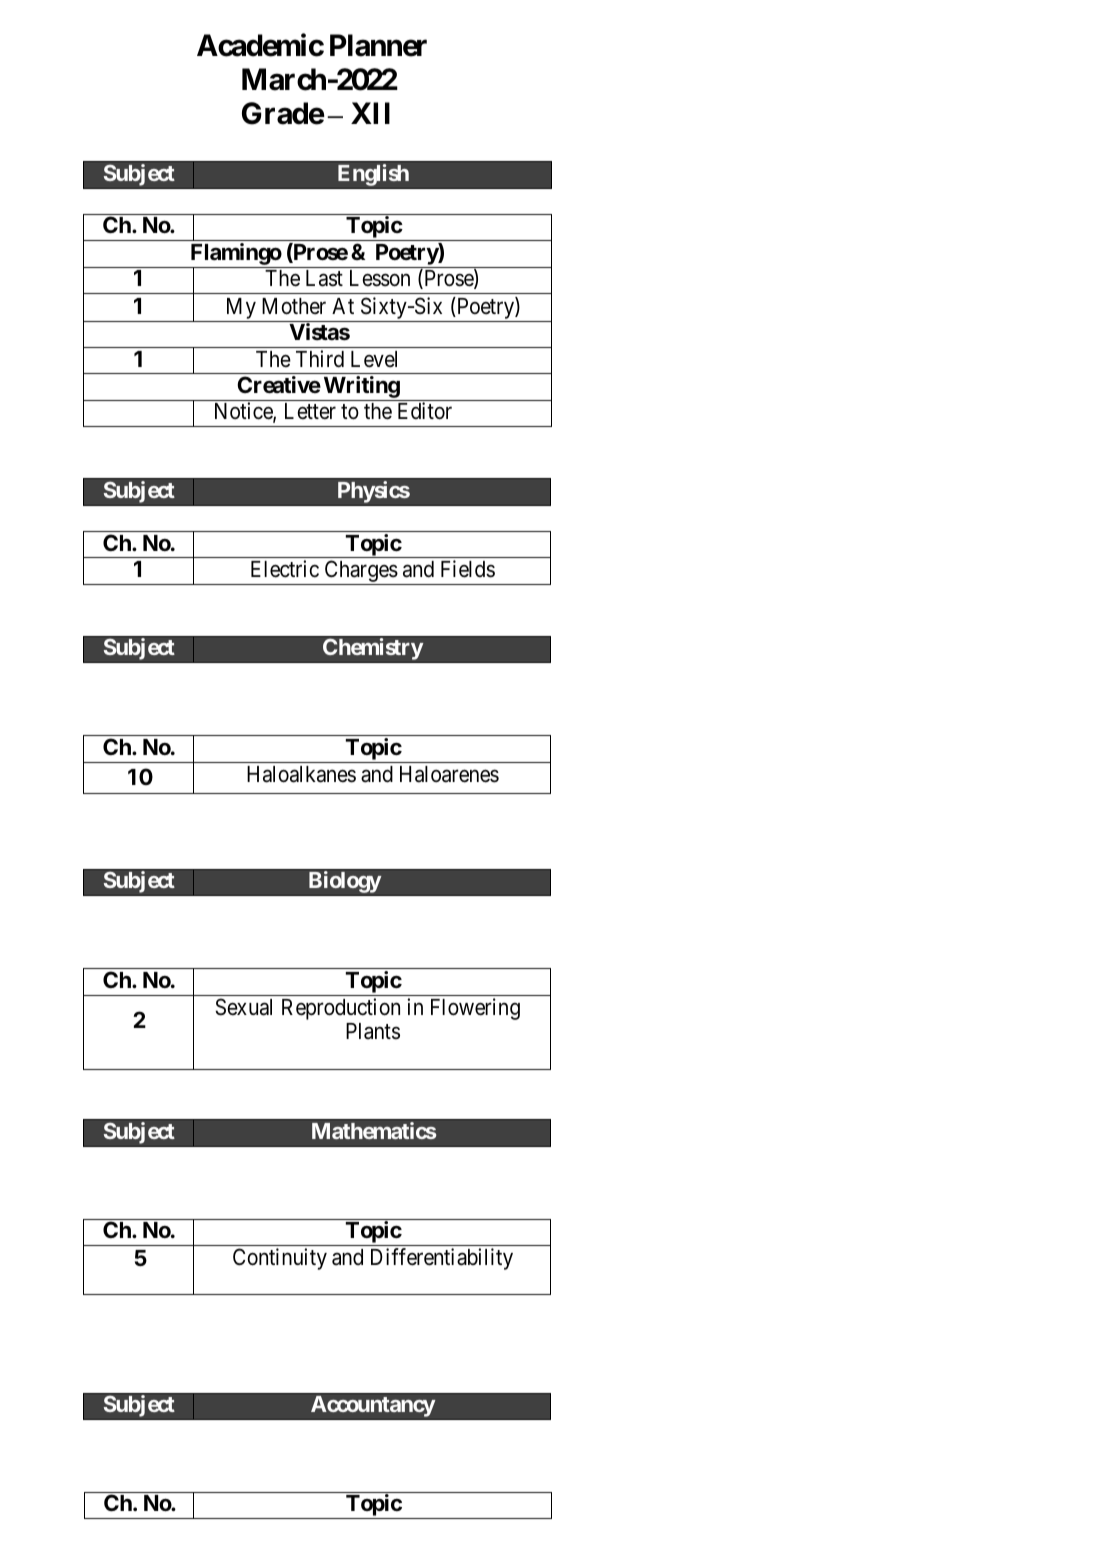  I want to click on Writing, so click(362, 387).
